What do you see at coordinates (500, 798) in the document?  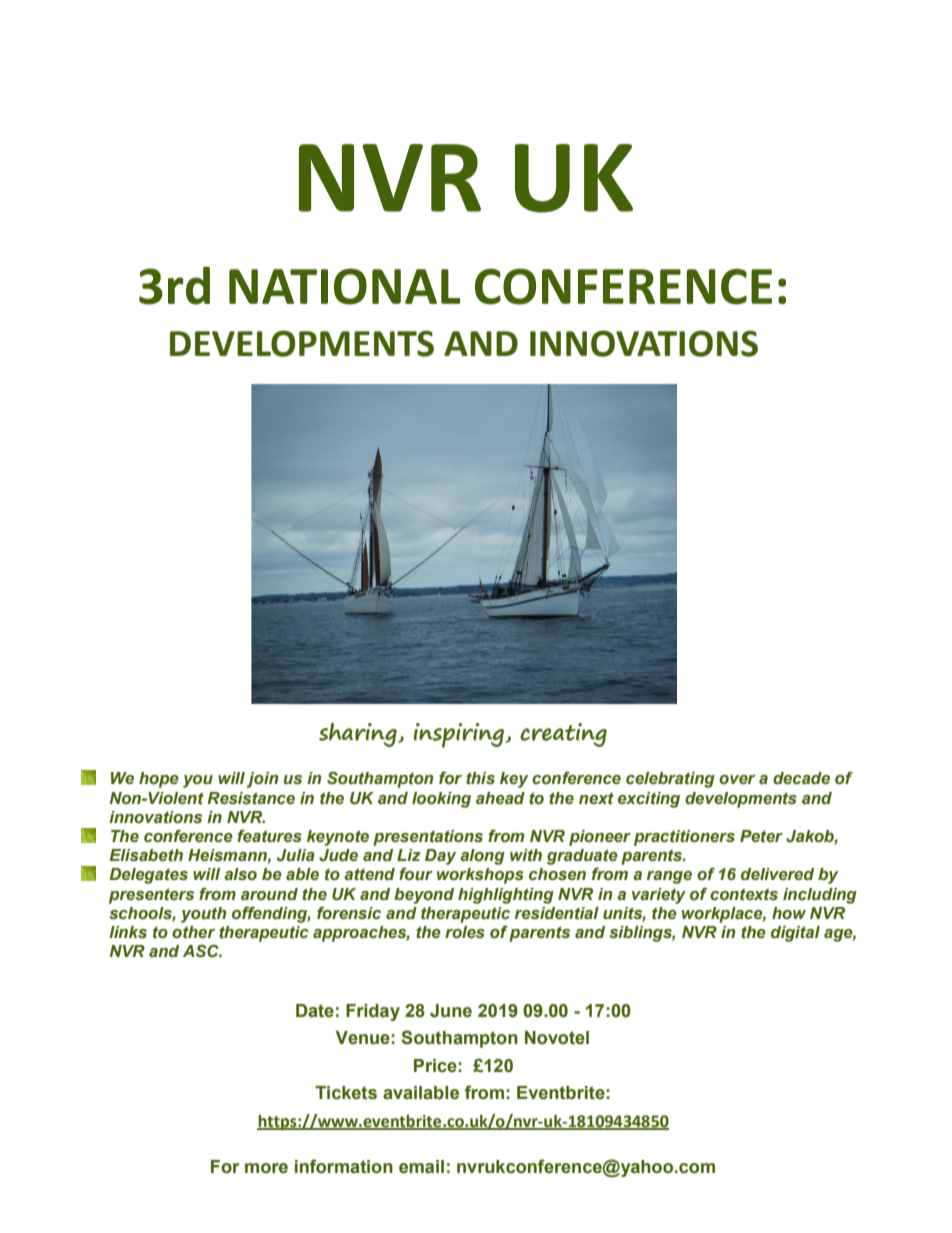 I see `ahead` at bounding box center [500, 798].
